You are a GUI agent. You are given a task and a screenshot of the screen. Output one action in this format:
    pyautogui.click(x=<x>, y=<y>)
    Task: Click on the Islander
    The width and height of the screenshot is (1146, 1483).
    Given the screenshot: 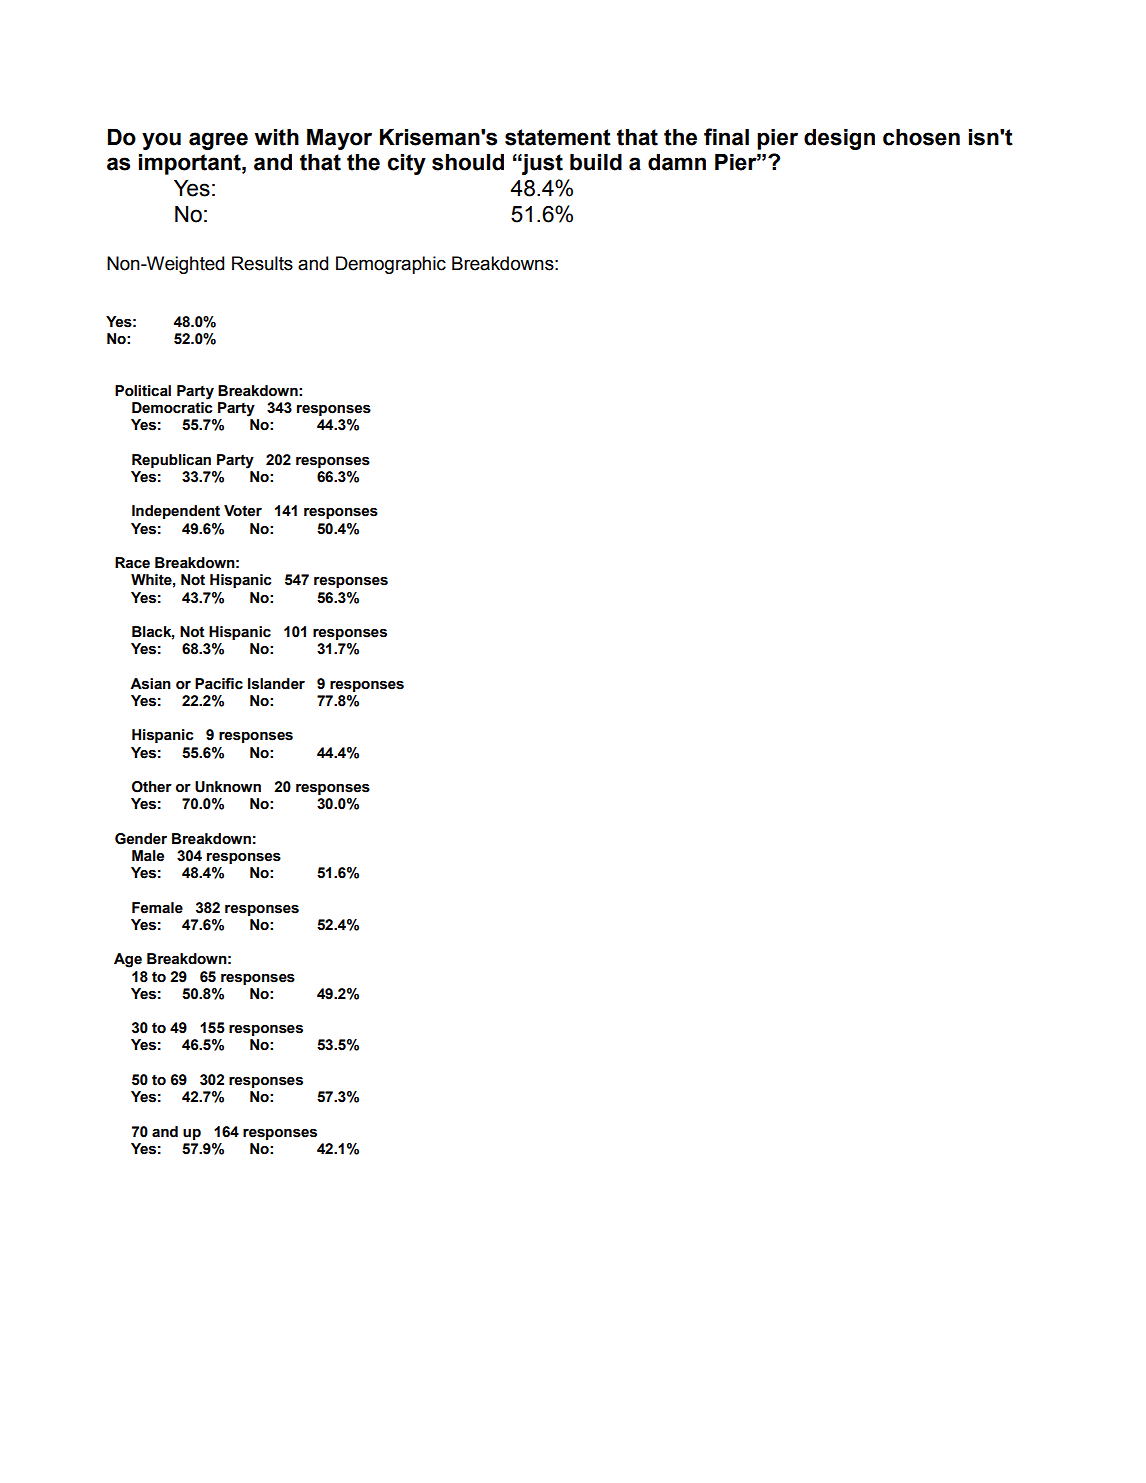 What is the action you would take?
    pyautogui.click(x=276, y=684)
